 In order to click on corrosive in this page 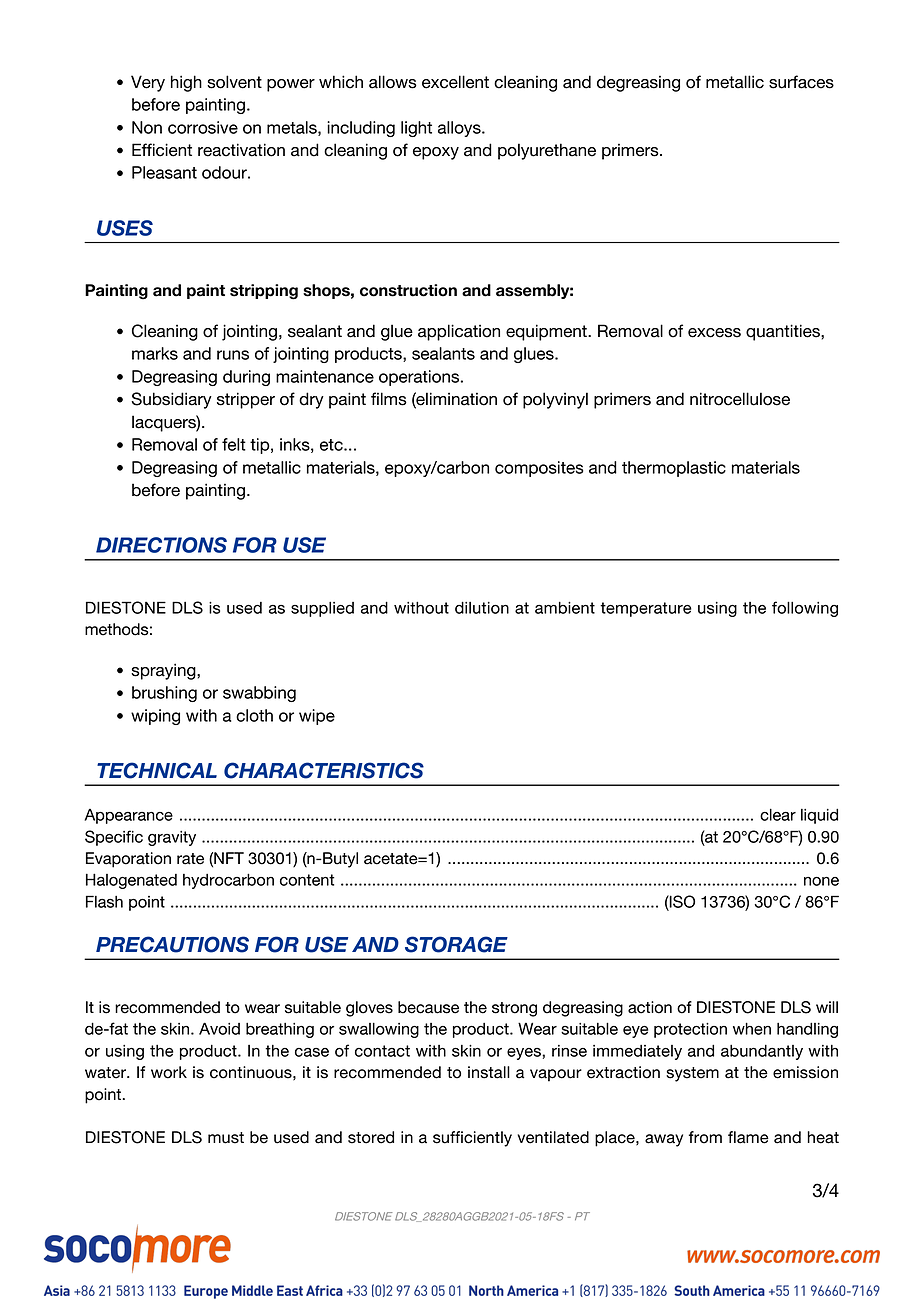, I will do `click(203, 127)`.
